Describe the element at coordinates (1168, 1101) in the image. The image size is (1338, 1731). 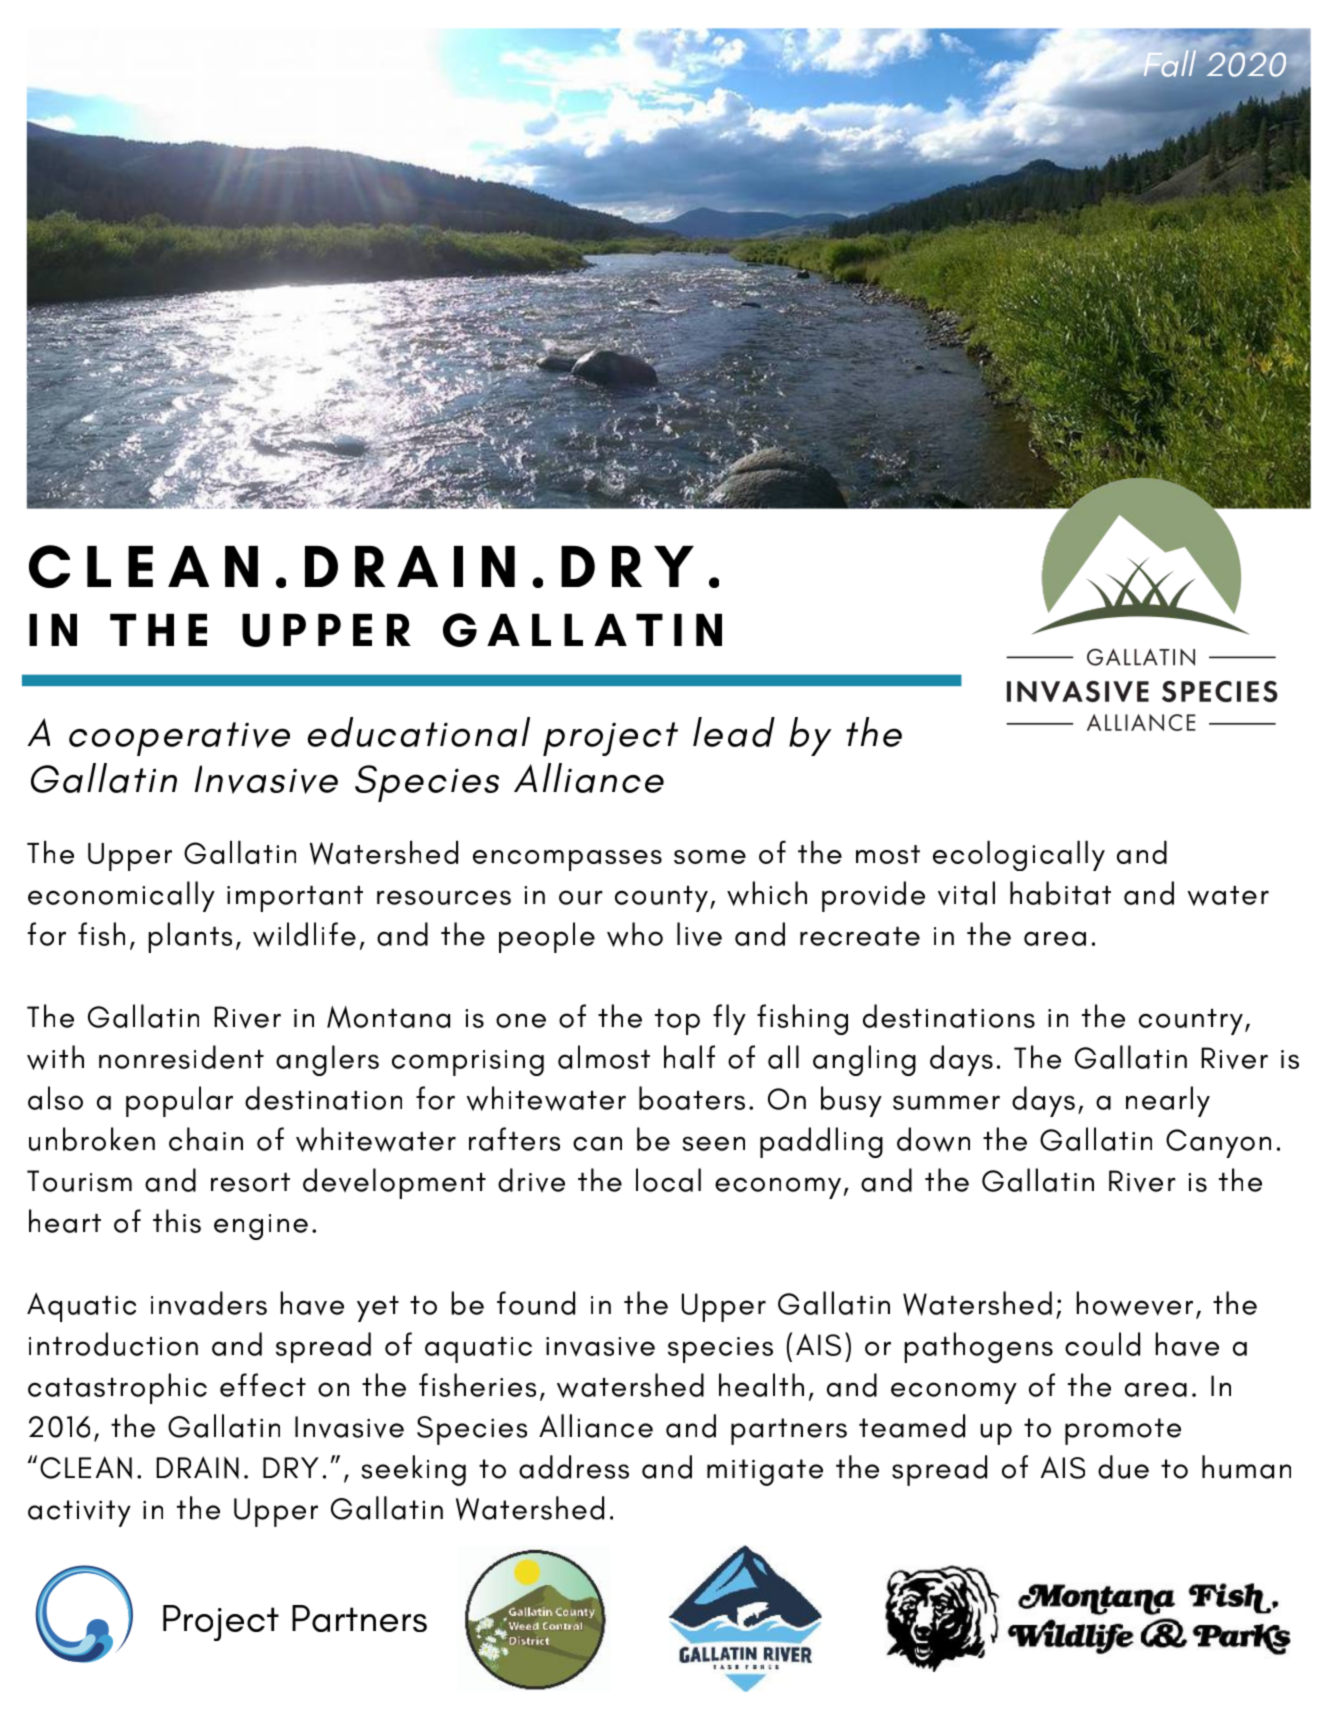
I see `nearly` at that location.
